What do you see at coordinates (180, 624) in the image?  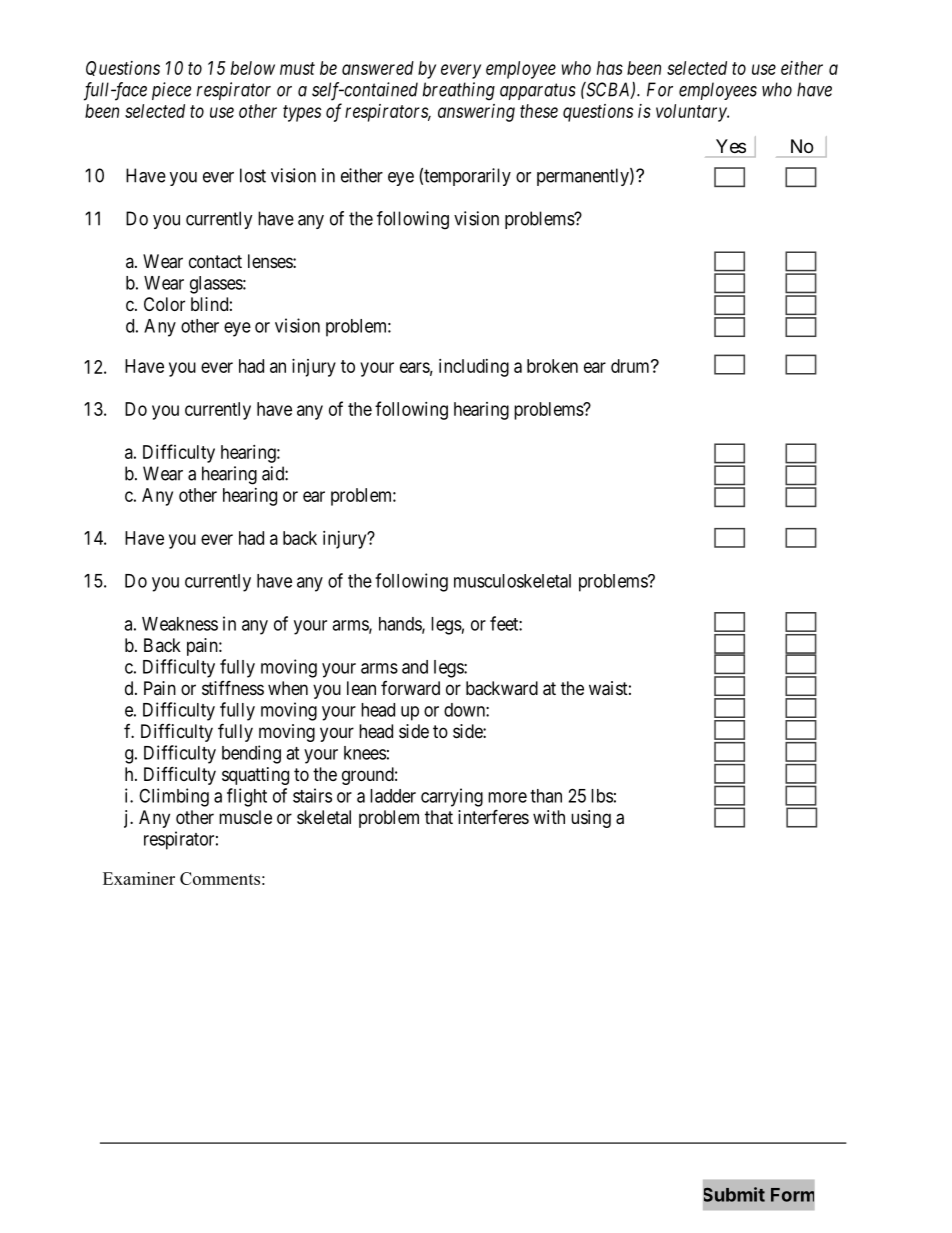 I see `Weakness` at bounding box center [180, 624].
